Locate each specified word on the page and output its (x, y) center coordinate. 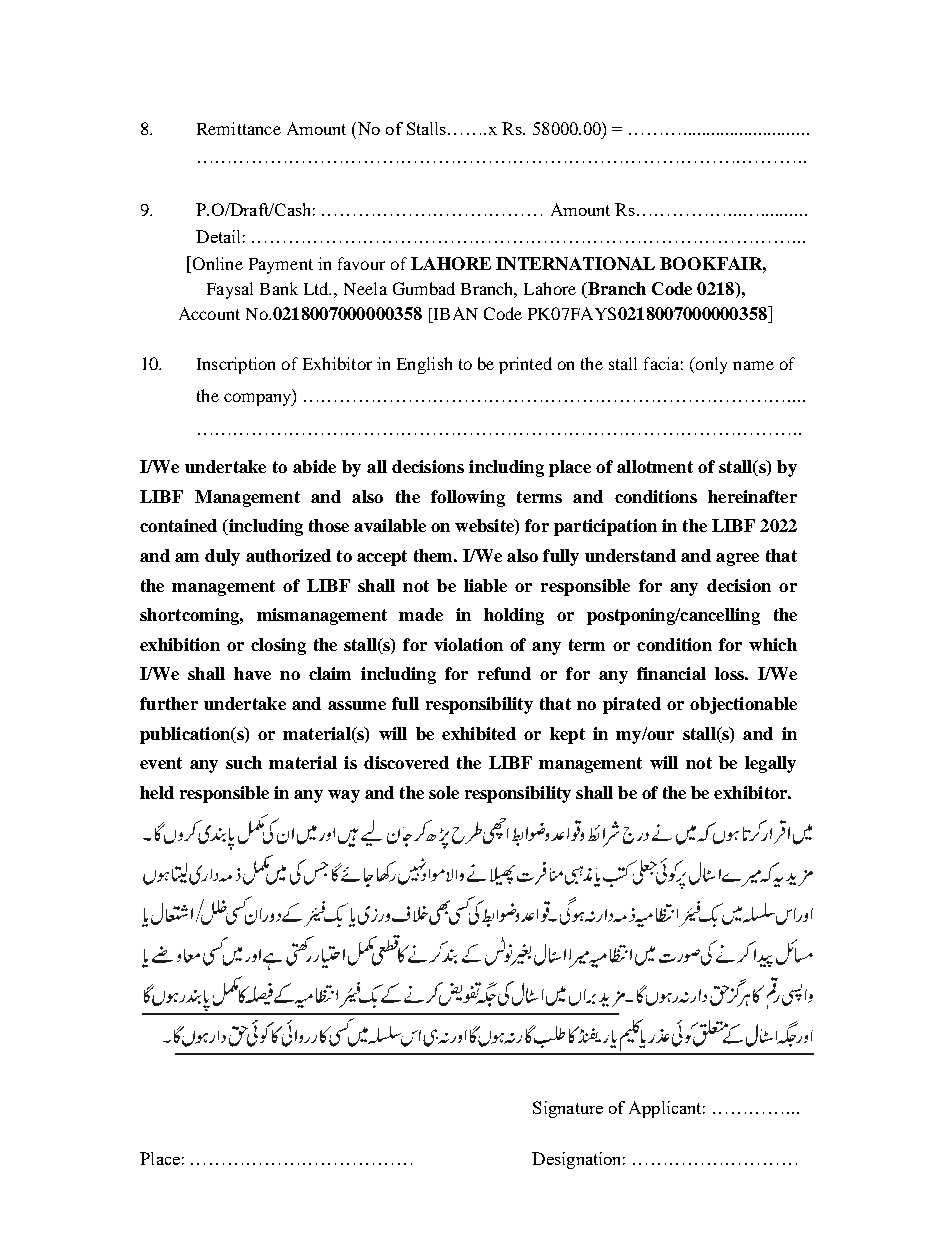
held (157, 792)
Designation (578, 1160)
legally (770, 764)
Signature (568, 1109)
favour (361, 263)
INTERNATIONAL (575, 263)
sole (444, 792)
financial (671, 673)
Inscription (236, 365)
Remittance (239, 128)
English (424, 365)
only (710, 365)
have (252, 673)
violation (468, 644)
